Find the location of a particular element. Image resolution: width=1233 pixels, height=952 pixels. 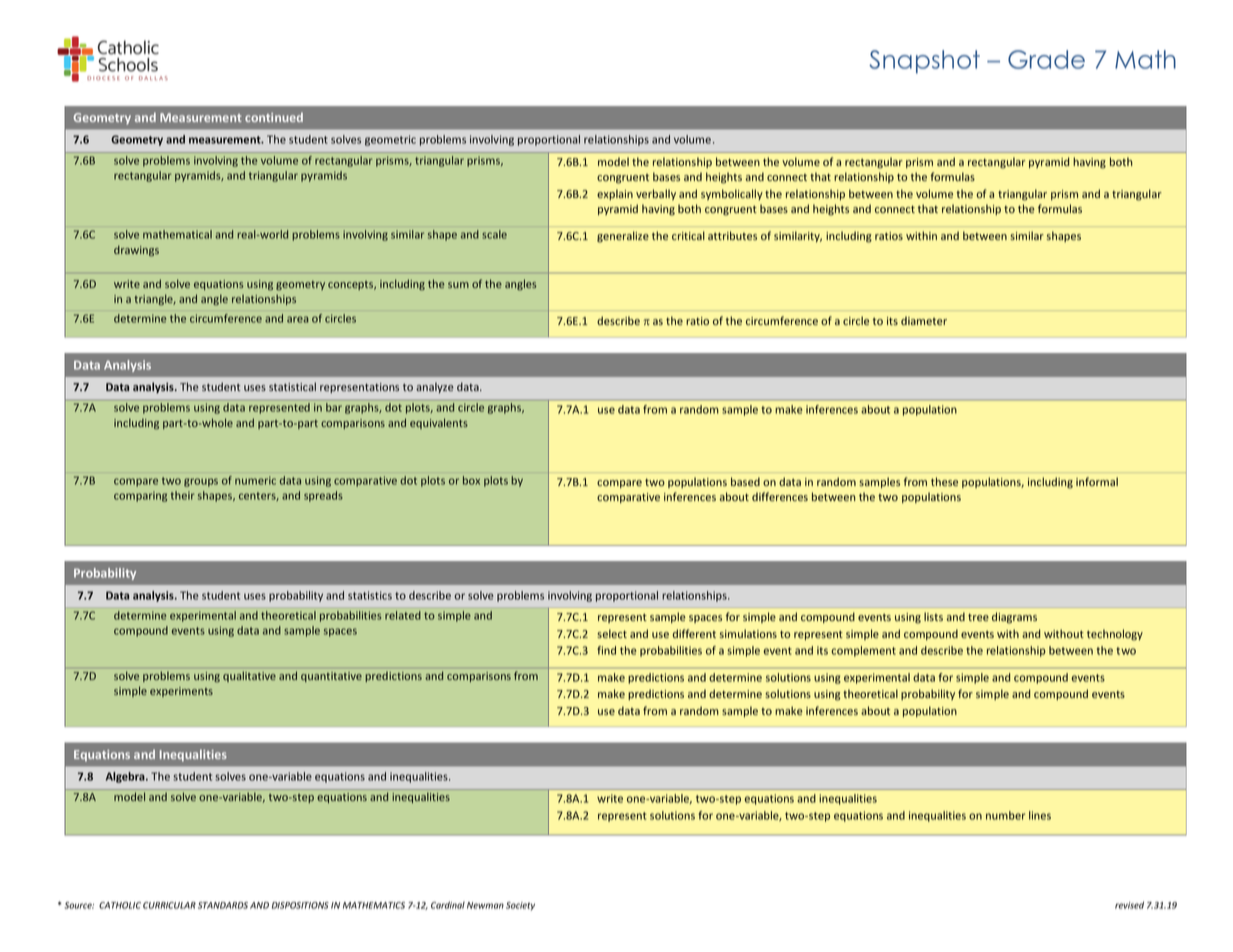

based is located at coordinates (745, 481).
